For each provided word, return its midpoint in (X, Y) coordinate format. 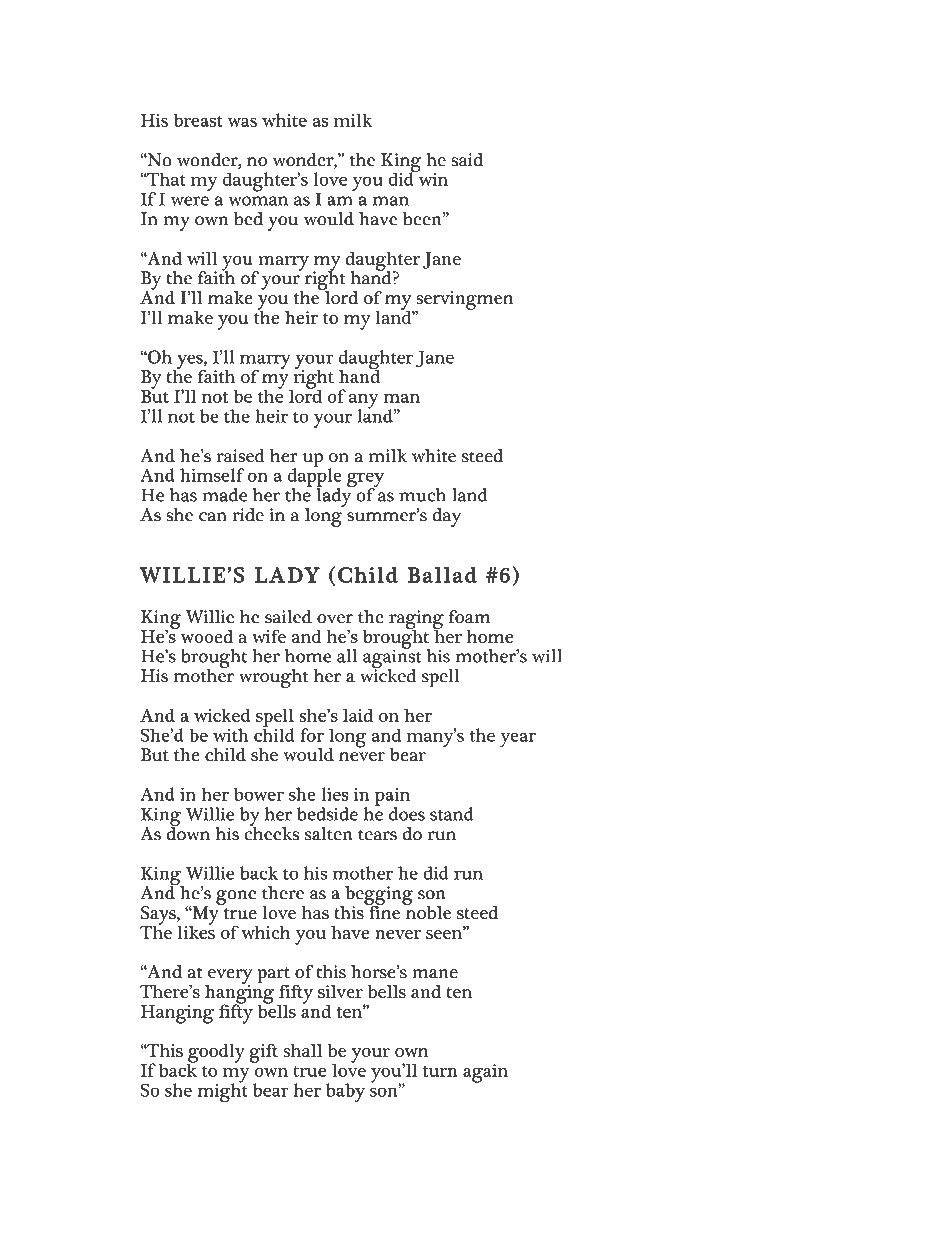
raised (240, 456)
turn (440, 1071)
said (467, 160)
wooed (205, 635)
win (432, 178)
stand (452, 814)
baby (345, 1093)
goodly (216, 1054)
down (188, 833)
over (335, 619)
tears (377, 835)
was (242, 122)
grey (365, 481)
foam (470, 617)
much (422, 495)
